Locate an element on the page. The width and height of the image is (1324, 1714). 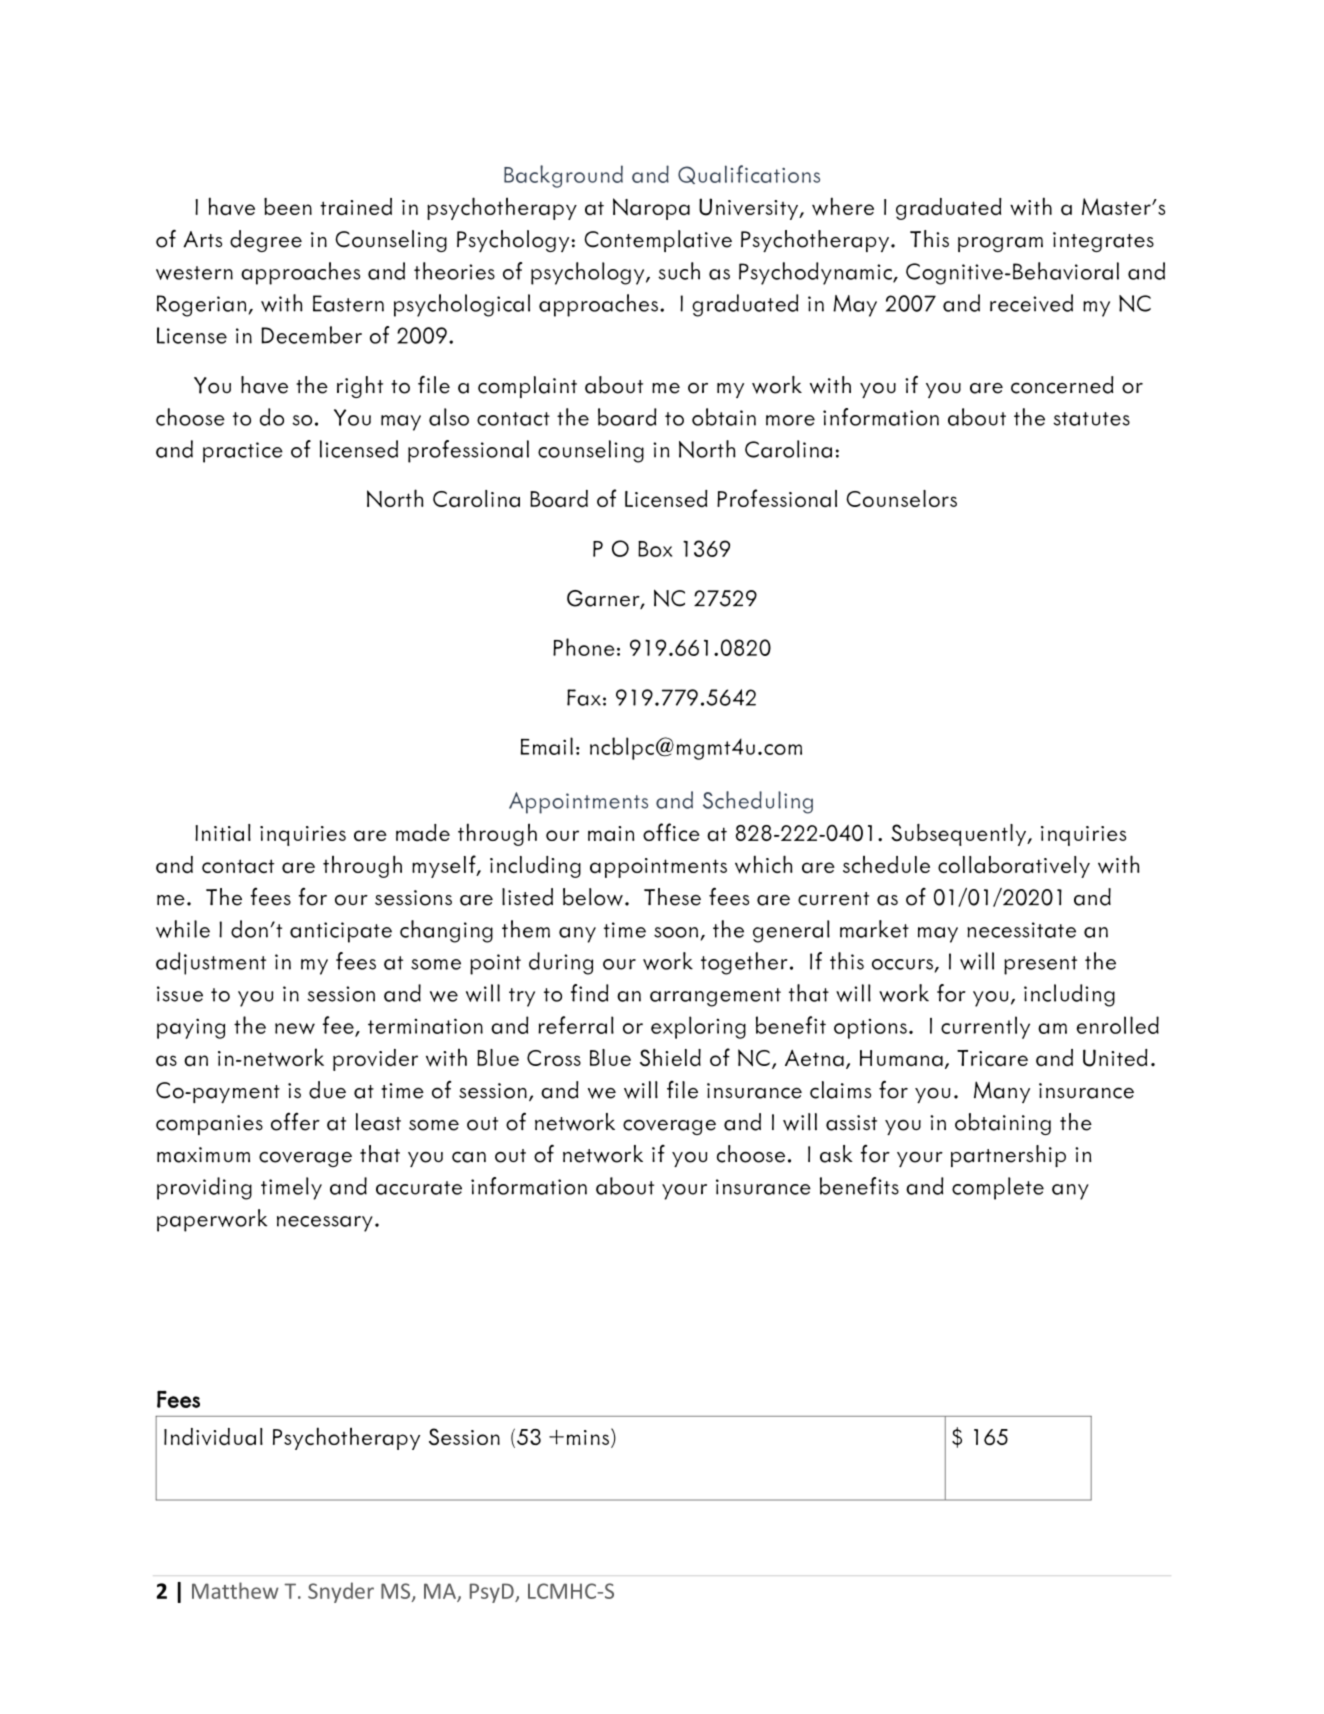
been is located at coordinates (288, 206).
